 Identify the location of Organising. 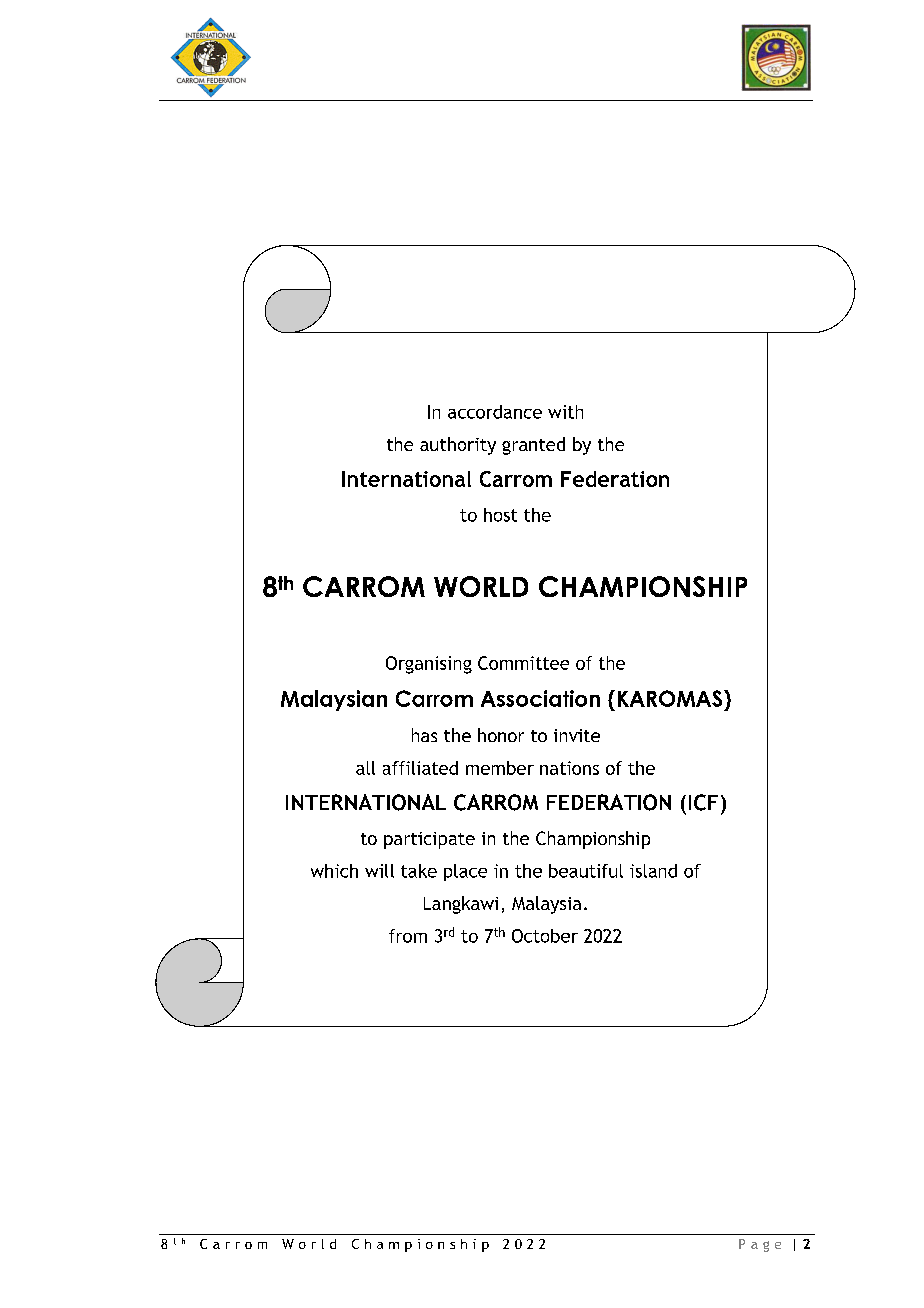
(429, 665).
